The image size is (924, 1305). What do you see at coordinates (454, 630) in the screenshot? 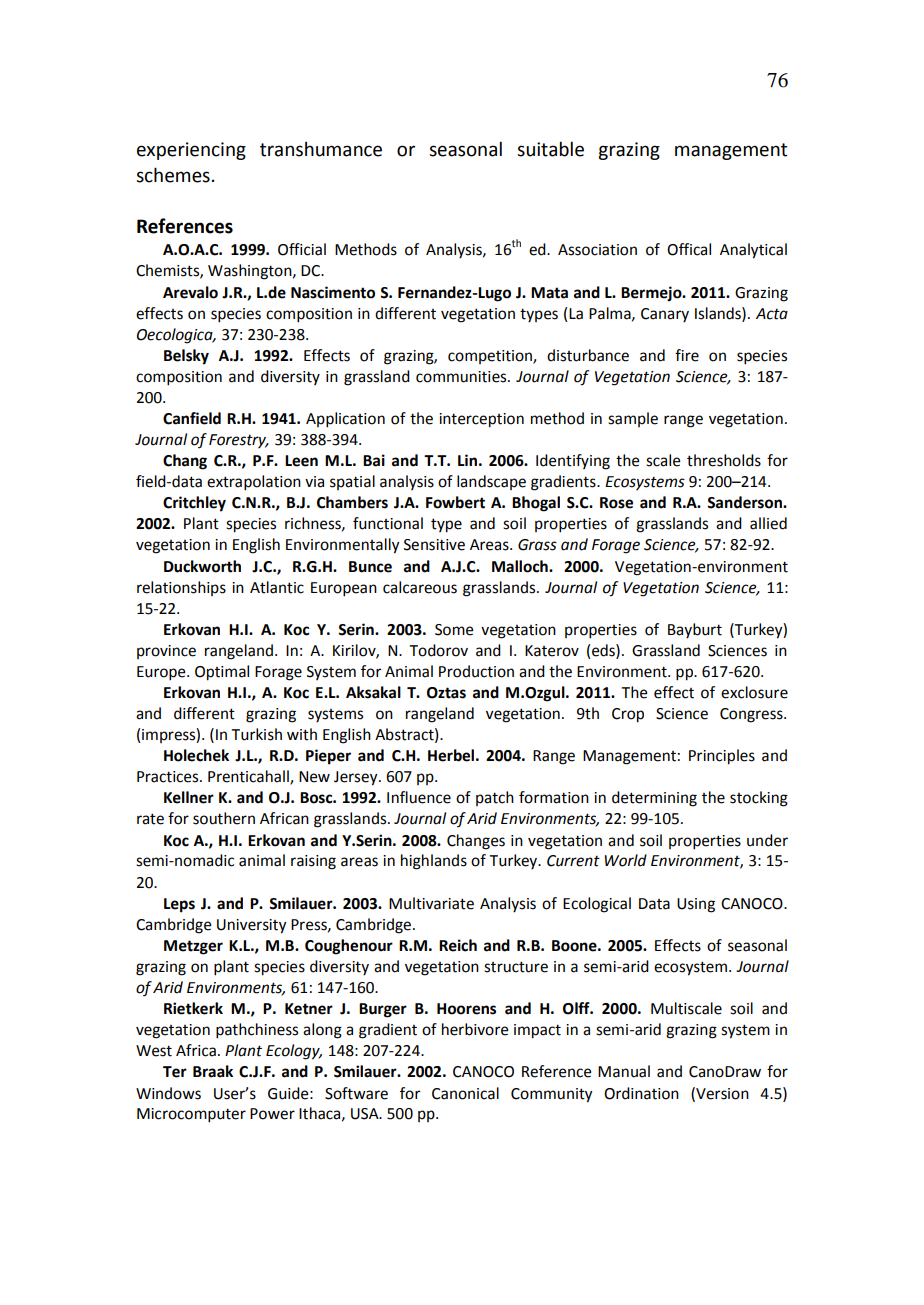
I see `Some` at bounding box center [454, 630].
